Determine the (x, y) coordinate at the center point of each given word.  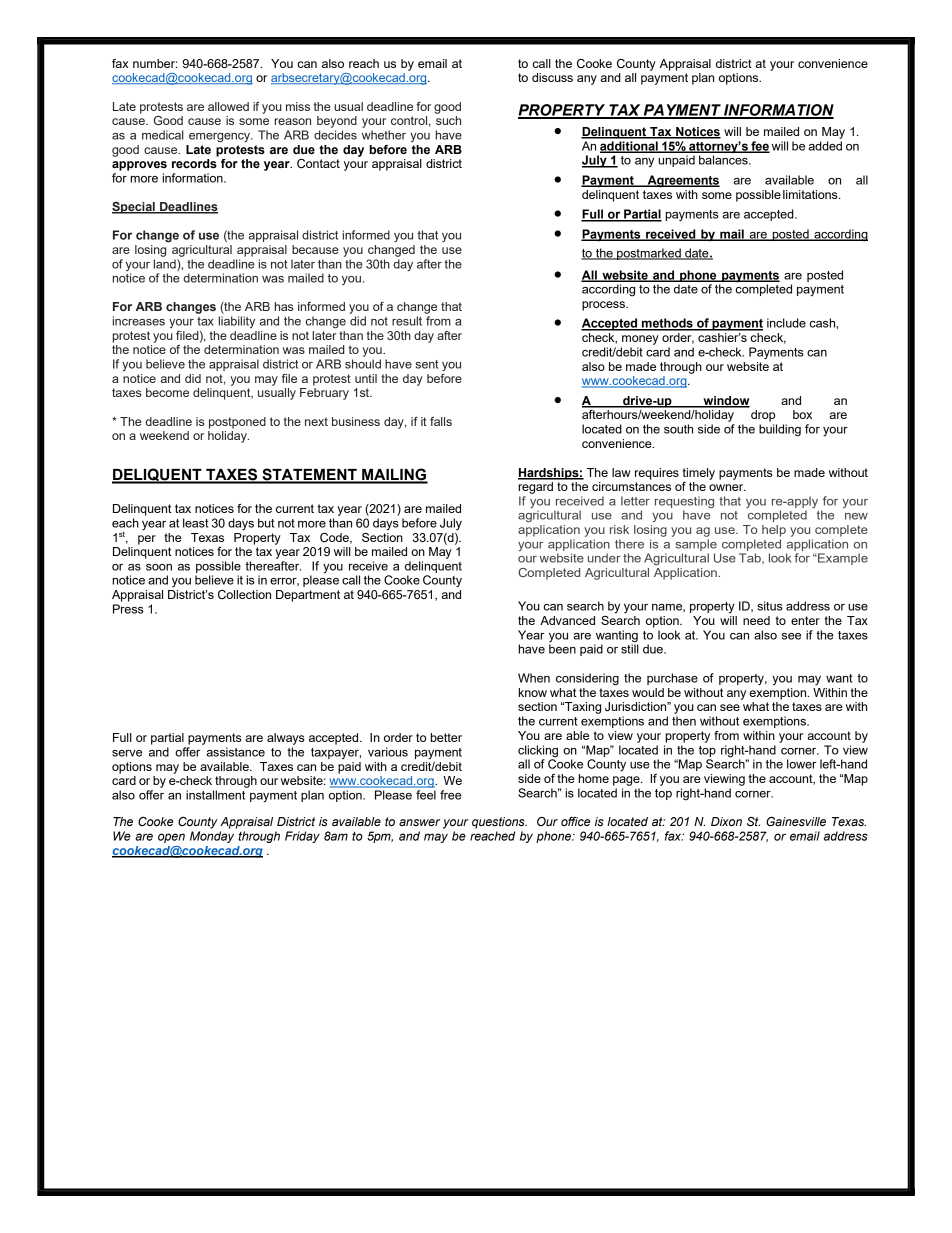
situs (770, 606)
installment (215, 795)
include (786, 323)
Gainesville (796, 822)
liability (236, 322)
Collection (244, 594)
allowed (228, 106)
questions (499, 823)
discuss (552, 77)
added (825, 146)
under (604, 558)
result (407, 321)
